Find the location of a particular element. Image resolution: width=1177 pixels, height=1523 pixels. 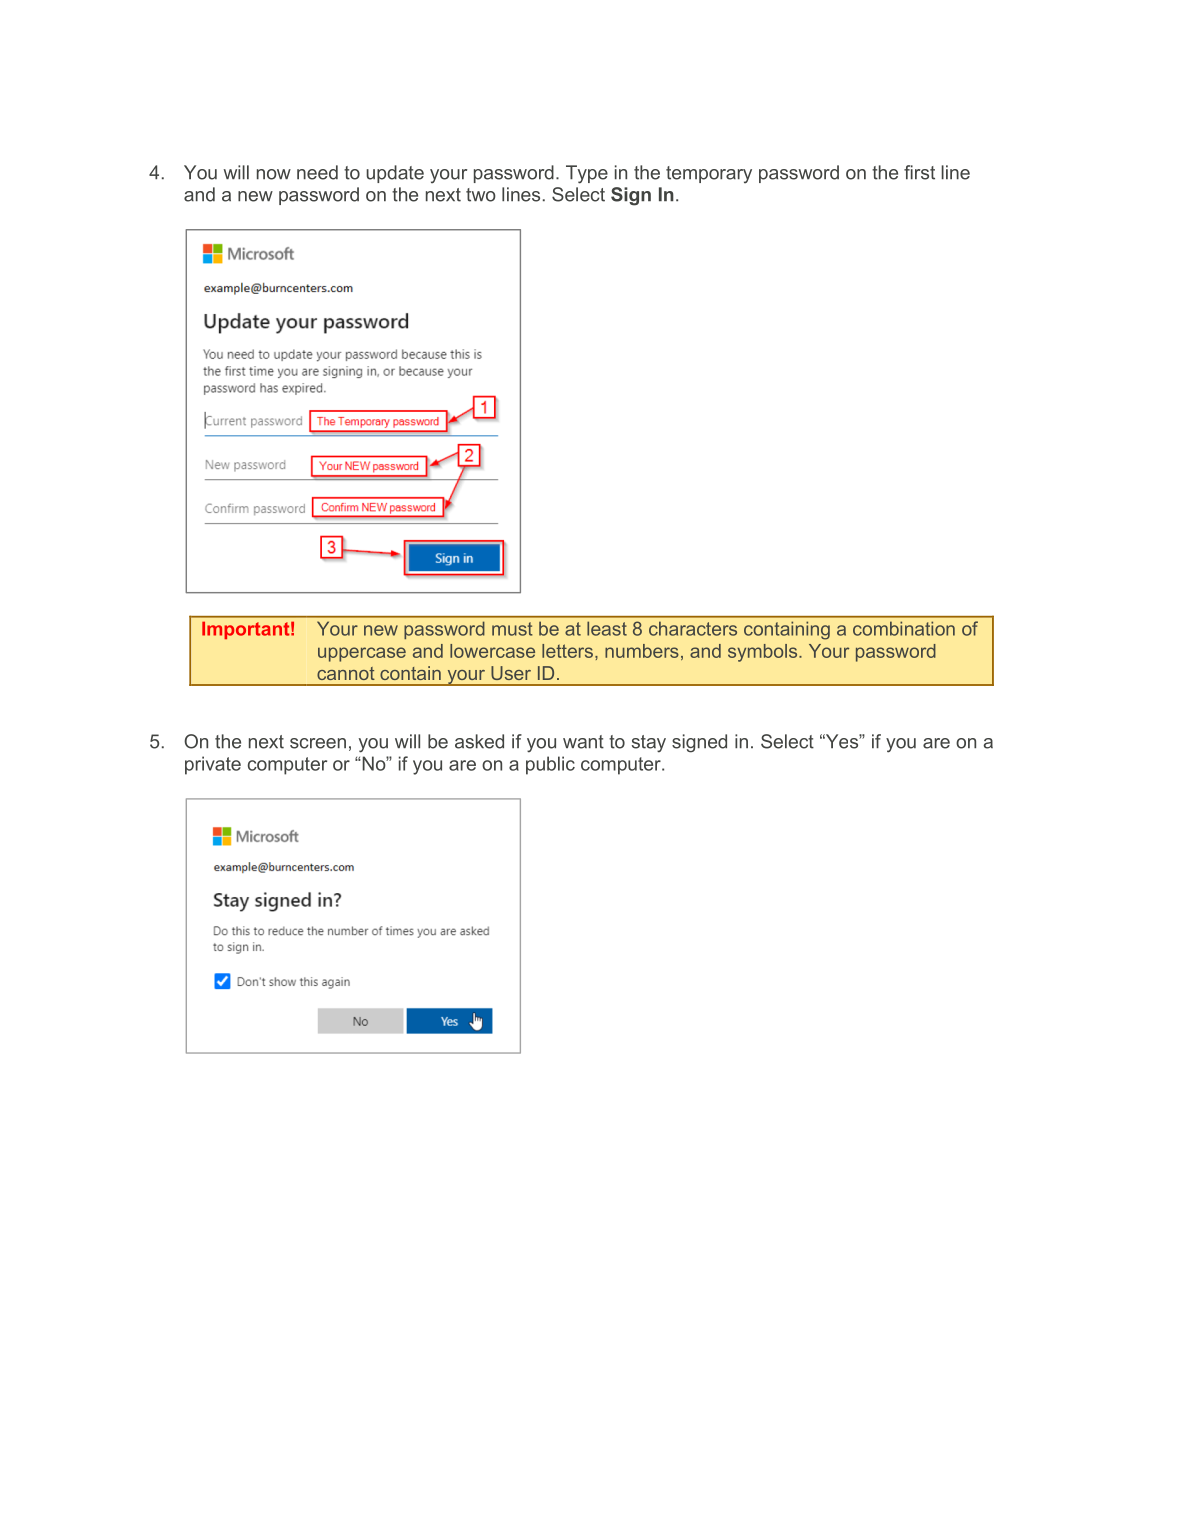

Type is located at coordinates (587, 174).
